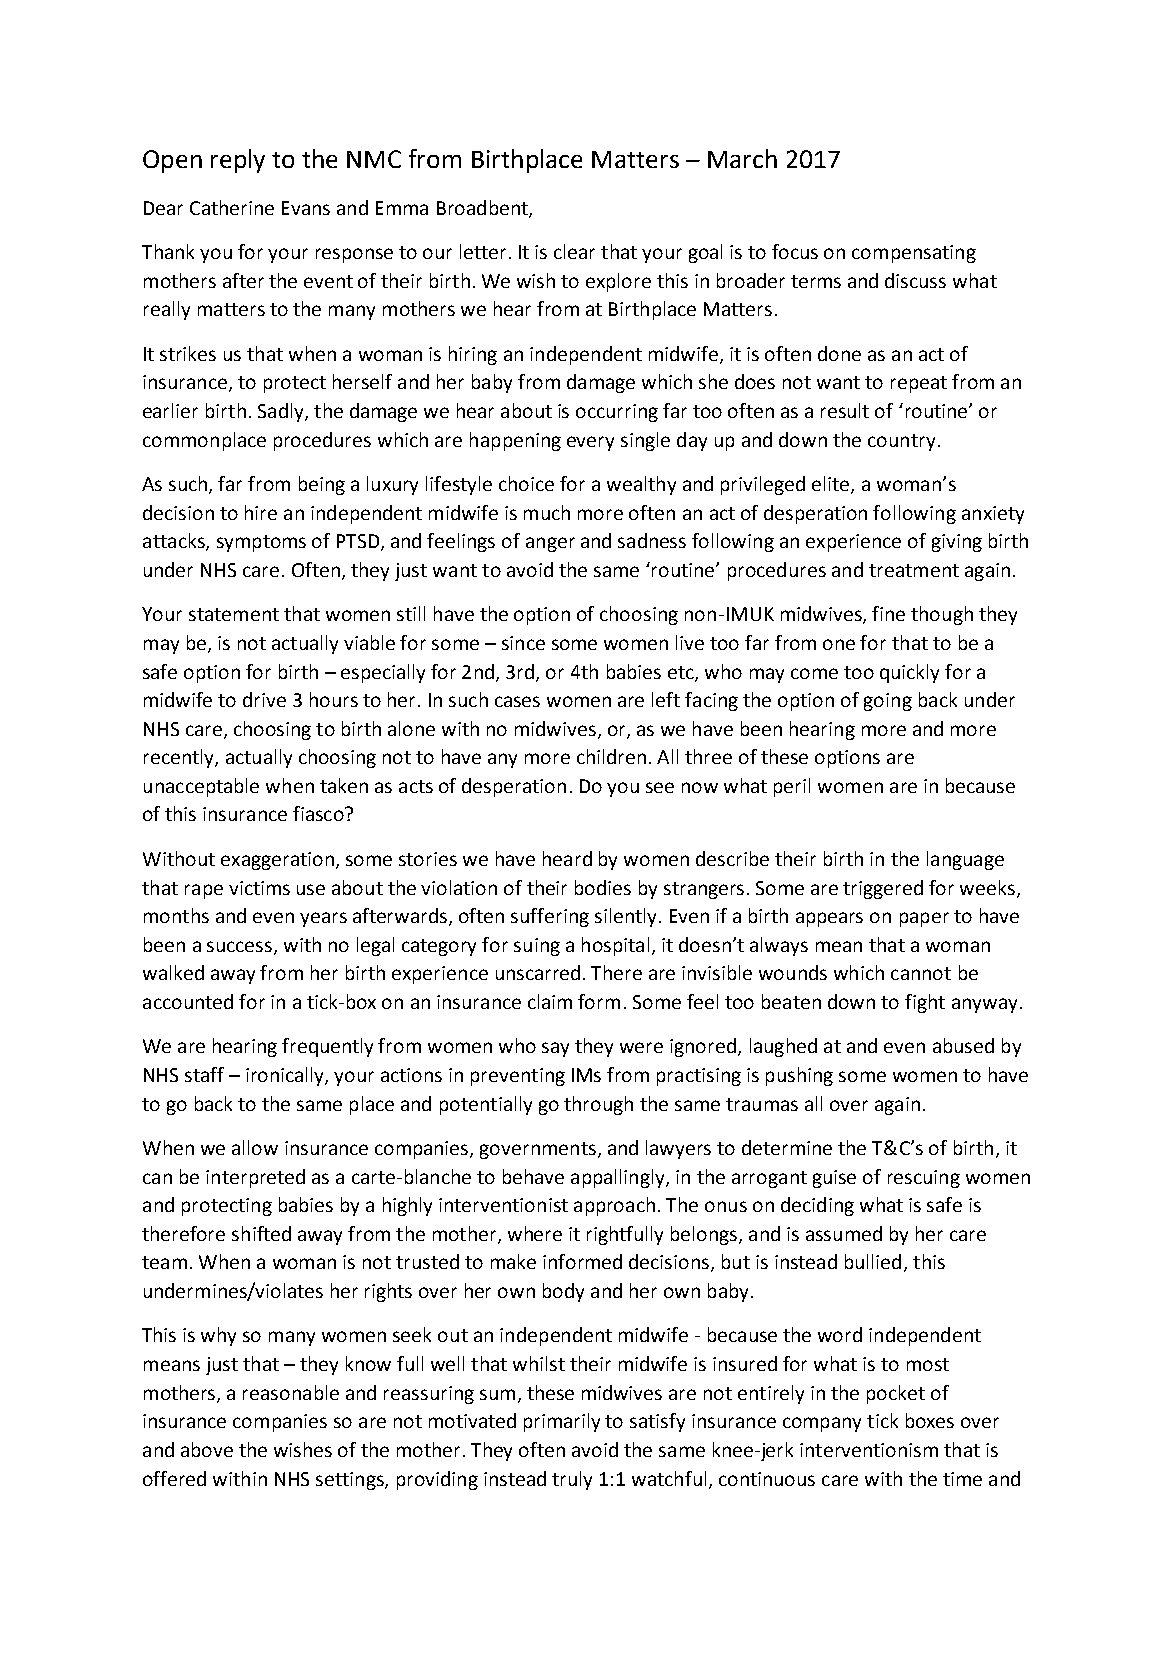  What do you see at coordinates (574, 251) in the page?
I see `clear` at bounding box center [574, 251].
